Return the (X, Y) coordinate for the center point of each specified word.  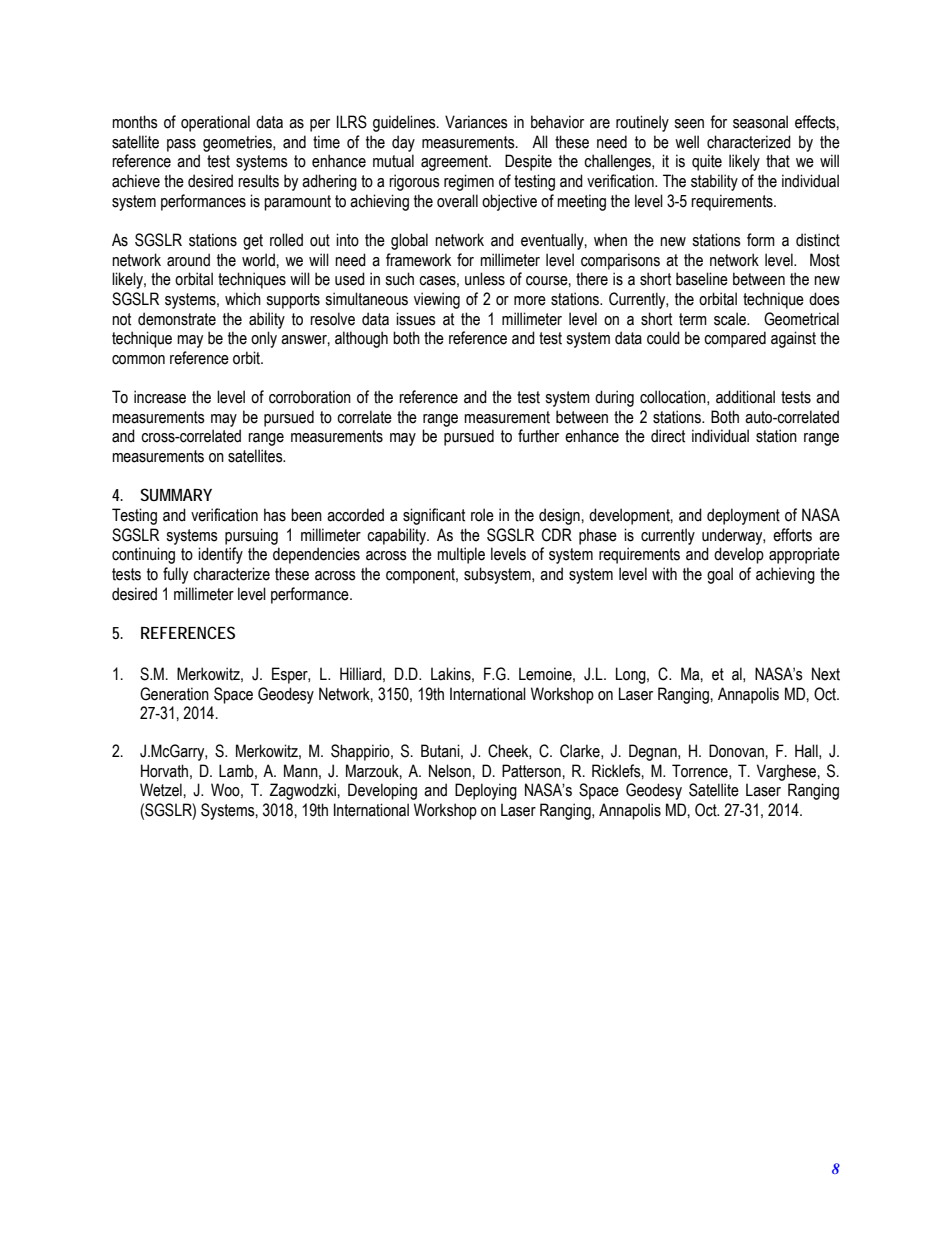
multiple (461, 555)
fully (175, 575)
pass (181, 145)
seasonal (760, 122)
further (538, 436)
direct (668, 436)
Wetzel (162, 790)
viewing (437, 300)
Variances (476, 122)
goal (720, 575)
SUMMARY (176, 494)
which (243, 299)
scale (731, 319)
